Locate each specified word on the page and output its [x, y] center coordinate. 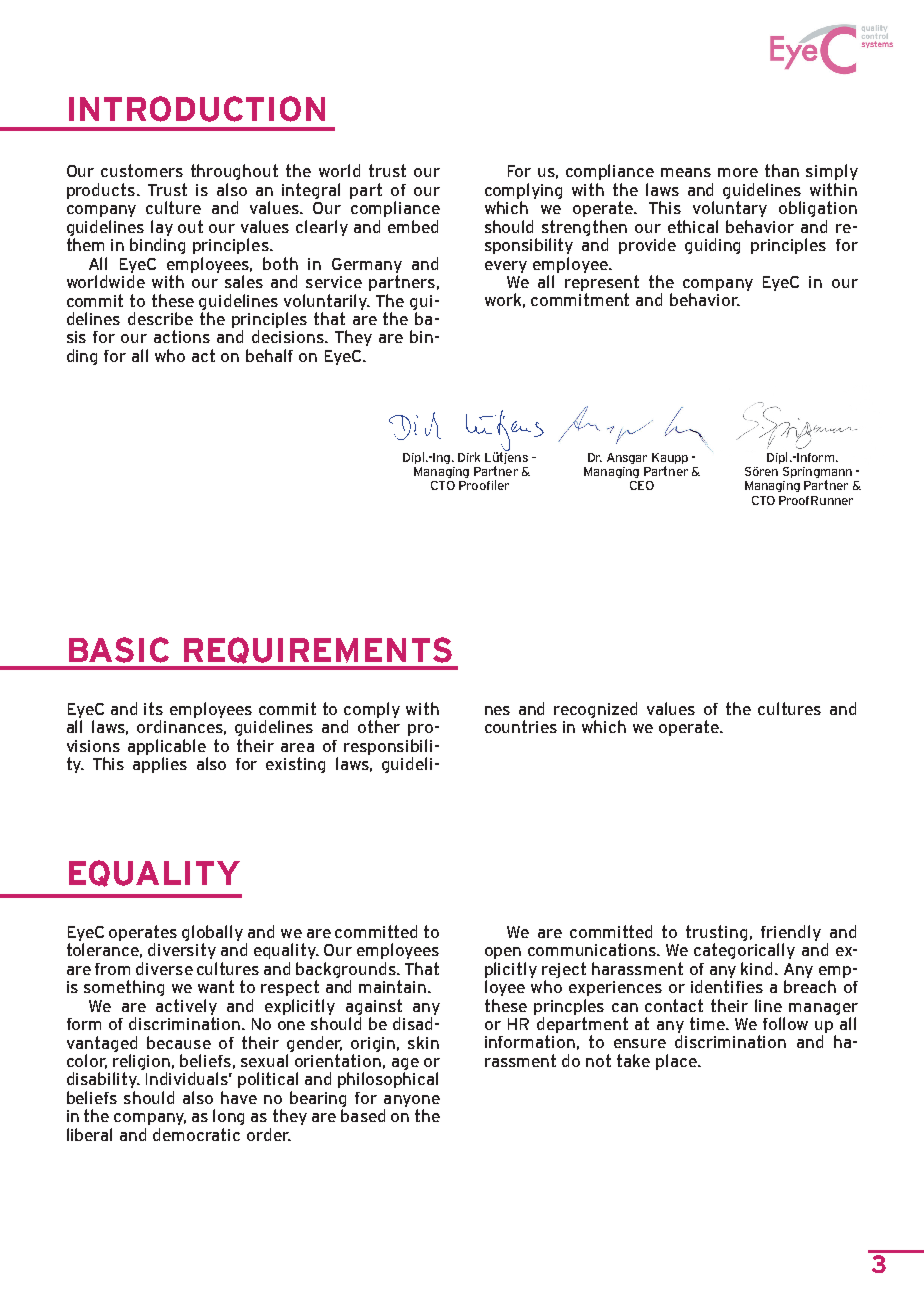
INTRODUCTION [197, 109]
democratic [196, 1134]
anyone [412, 1101]
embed [413, 226]
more [738, 172]
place [677, 1062]
